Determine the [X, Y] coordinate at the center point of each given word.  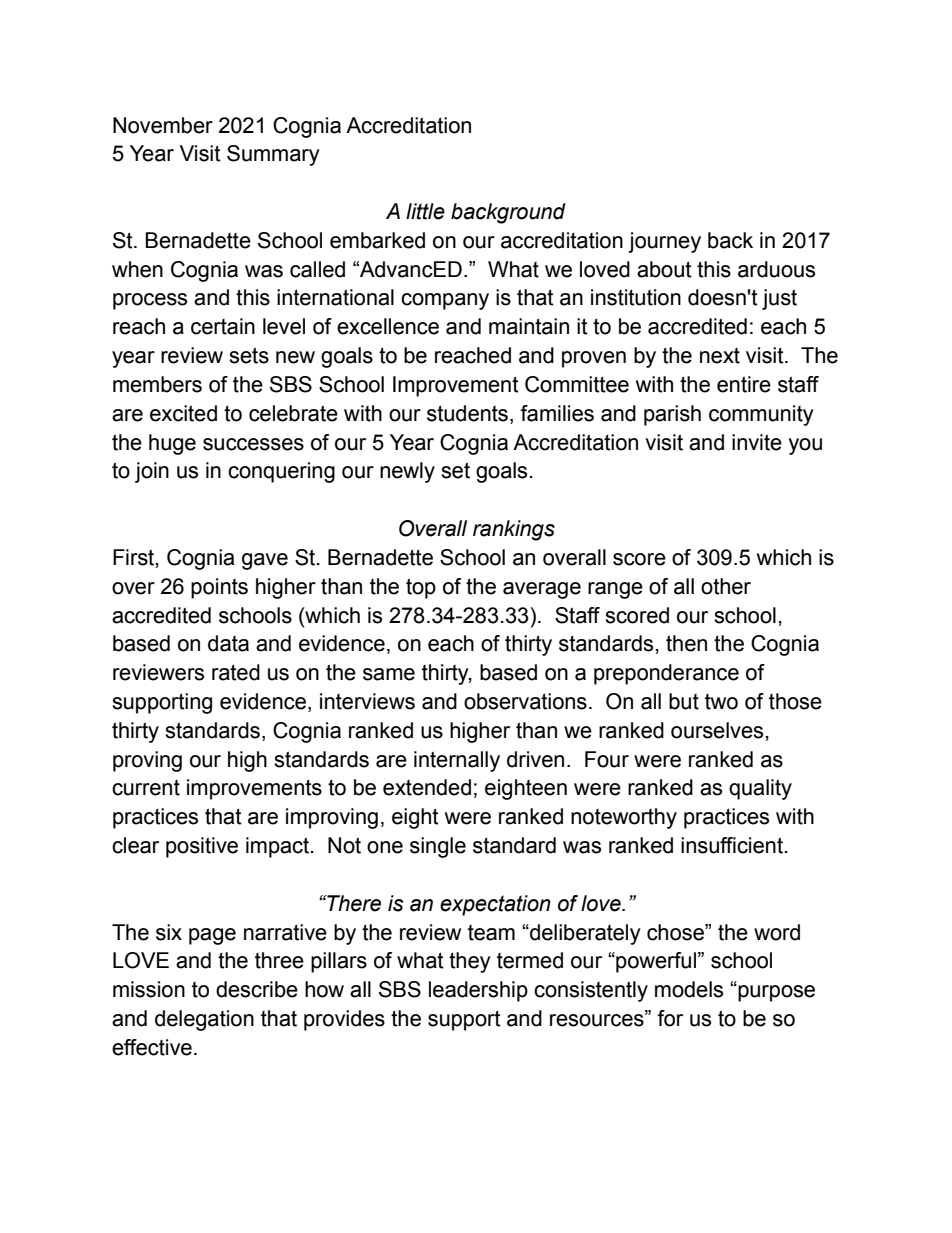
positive [202, 847]
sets [249, 355]
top [421, 588]
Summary [273, 155]
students [467, 413]
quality [760, 789]
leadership [478, 991]
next [720, 356]
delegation [204, 1020]
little [425, 211]
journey [664, 242]
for [670, 1018]
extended [427, 787]
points [219, 588]
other [726, 586]
